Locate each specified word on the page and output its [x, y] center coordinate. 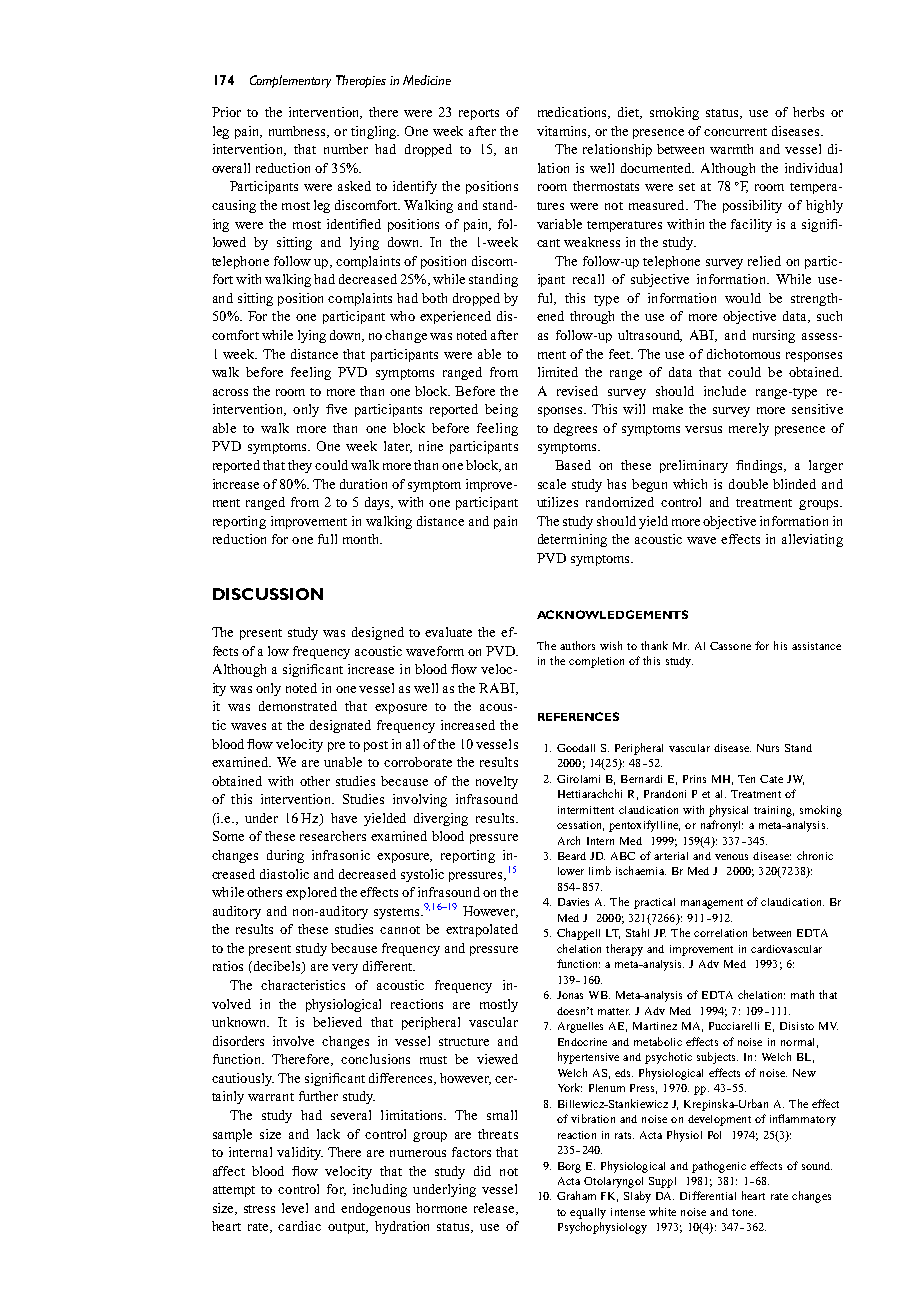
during [285, 856]
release [495, 1209]
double [748, 484]
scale [552, 484]
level [295, 1208]
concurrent [735, 132]
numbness [298, 132]
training [774, 811]
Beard [572, 856]
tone [744, 1212]
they [300, 466]
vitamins [563, 132]
